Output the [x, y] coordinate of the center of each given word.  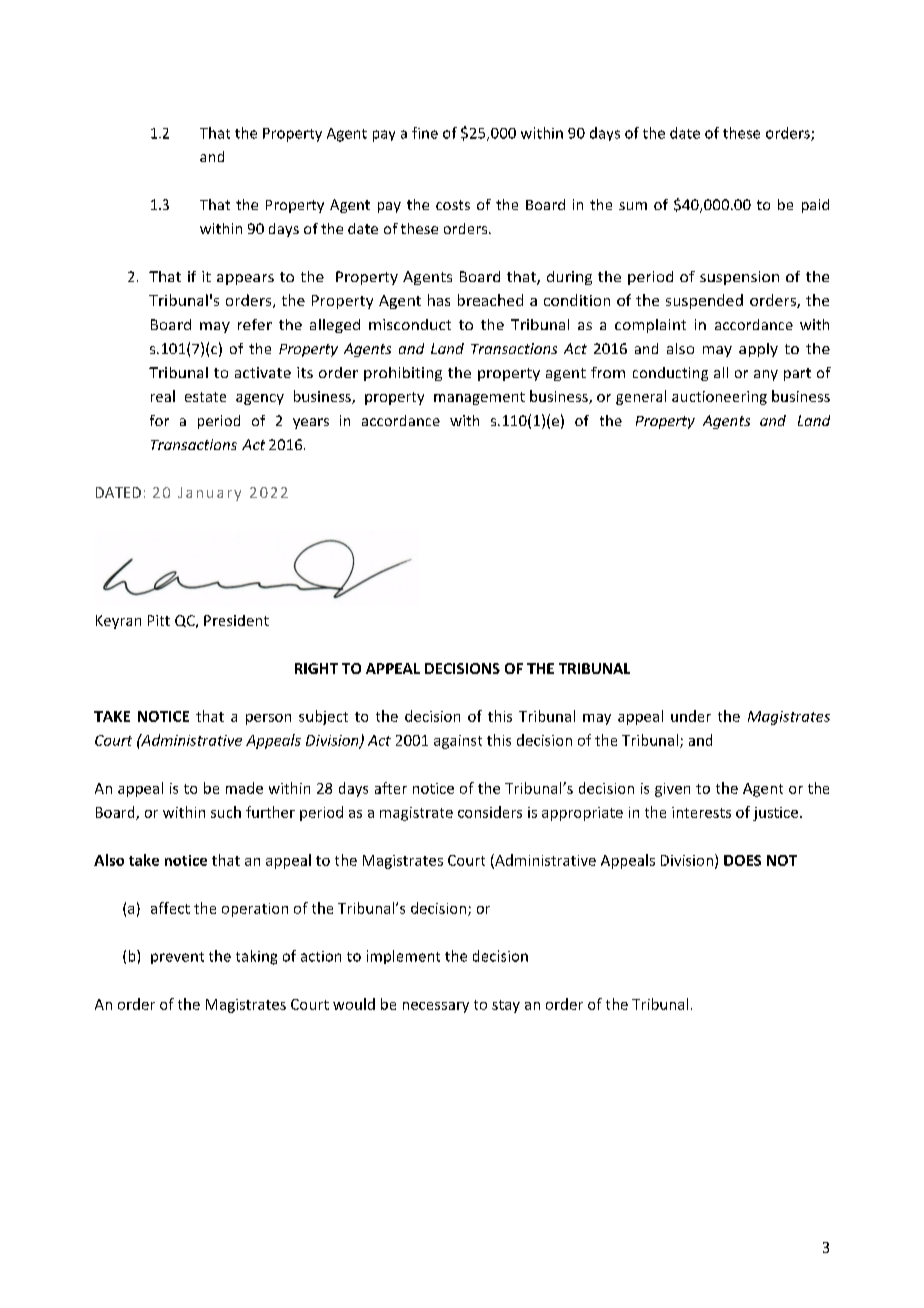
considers [490, 812]
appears [245, 279]
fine [425, 133]
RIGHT [316, 668]
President [236, 620]
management [479, 398]
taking [256, 957]
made [244, 788]
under [691, 716]
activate [263, 372]
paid [815, 206]
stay [506, 1006]
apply [758, 350]
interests [701, 812]
